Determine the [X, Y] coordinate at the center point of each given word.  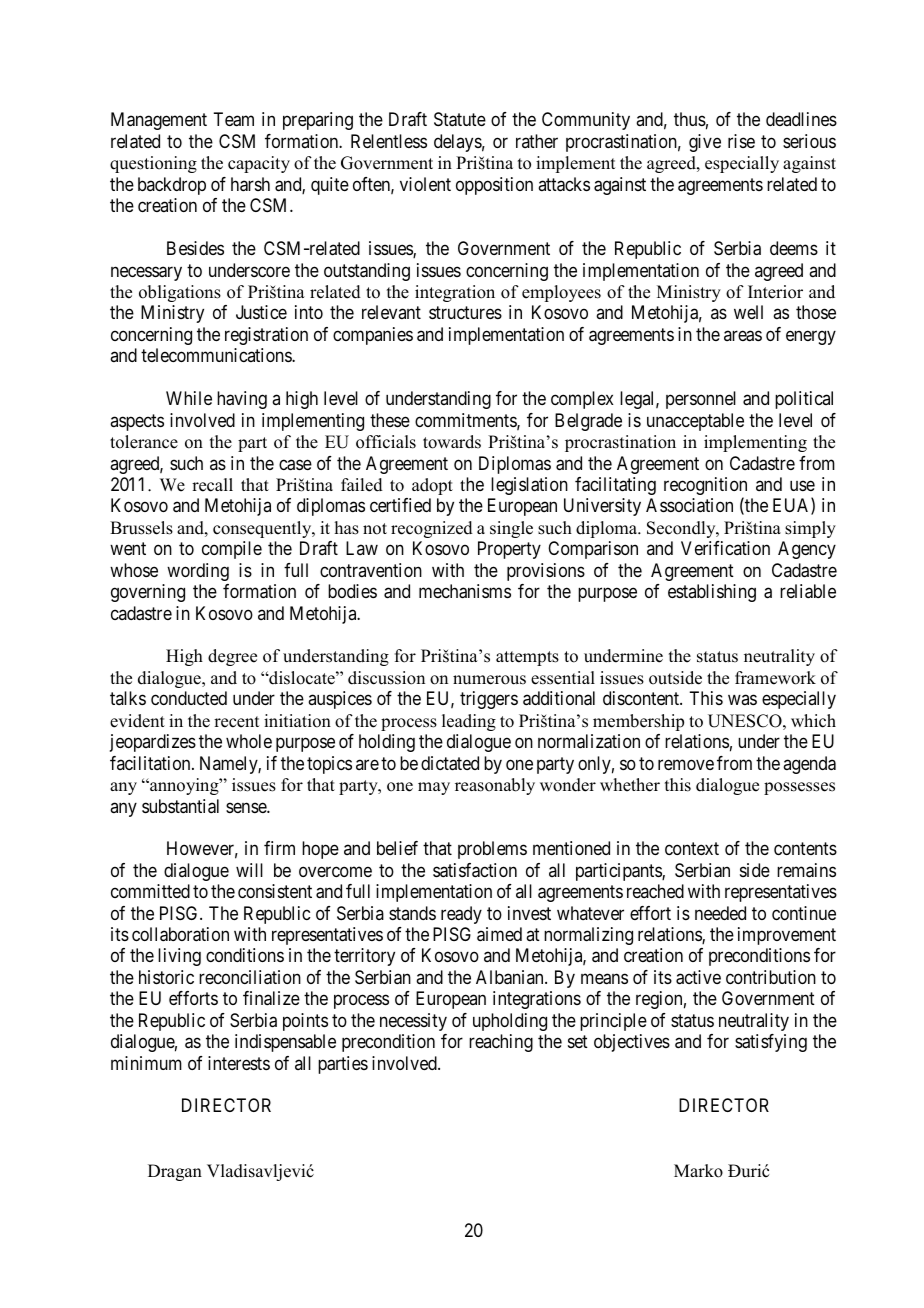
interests [239, 1063]
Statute [460, 119]
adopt [432, 486]
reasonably [495, 786]
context [692, 849]
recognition [705, 487]
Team [233, 119]
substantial [180, 806]
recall [212, 485]
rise [741, 141]
